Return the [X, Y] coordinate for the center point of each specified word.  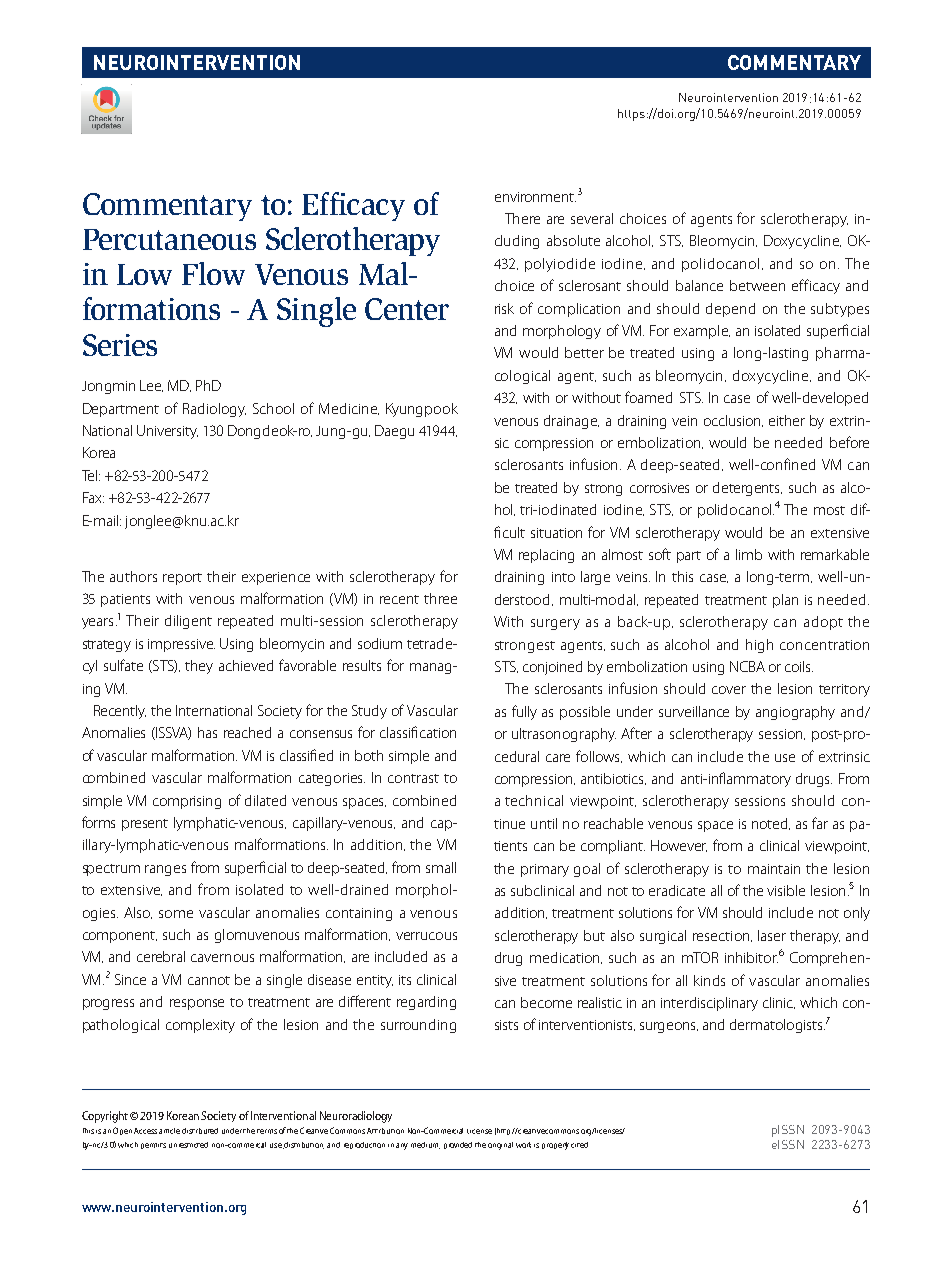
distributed [200, 1131]
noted [771, 824]
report [182, 579]
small [441, 867]
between [757, 285]
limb [749, 554]
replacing [546, 556]
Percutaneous [169, 239]
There [522, 218]
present [145, 825]
